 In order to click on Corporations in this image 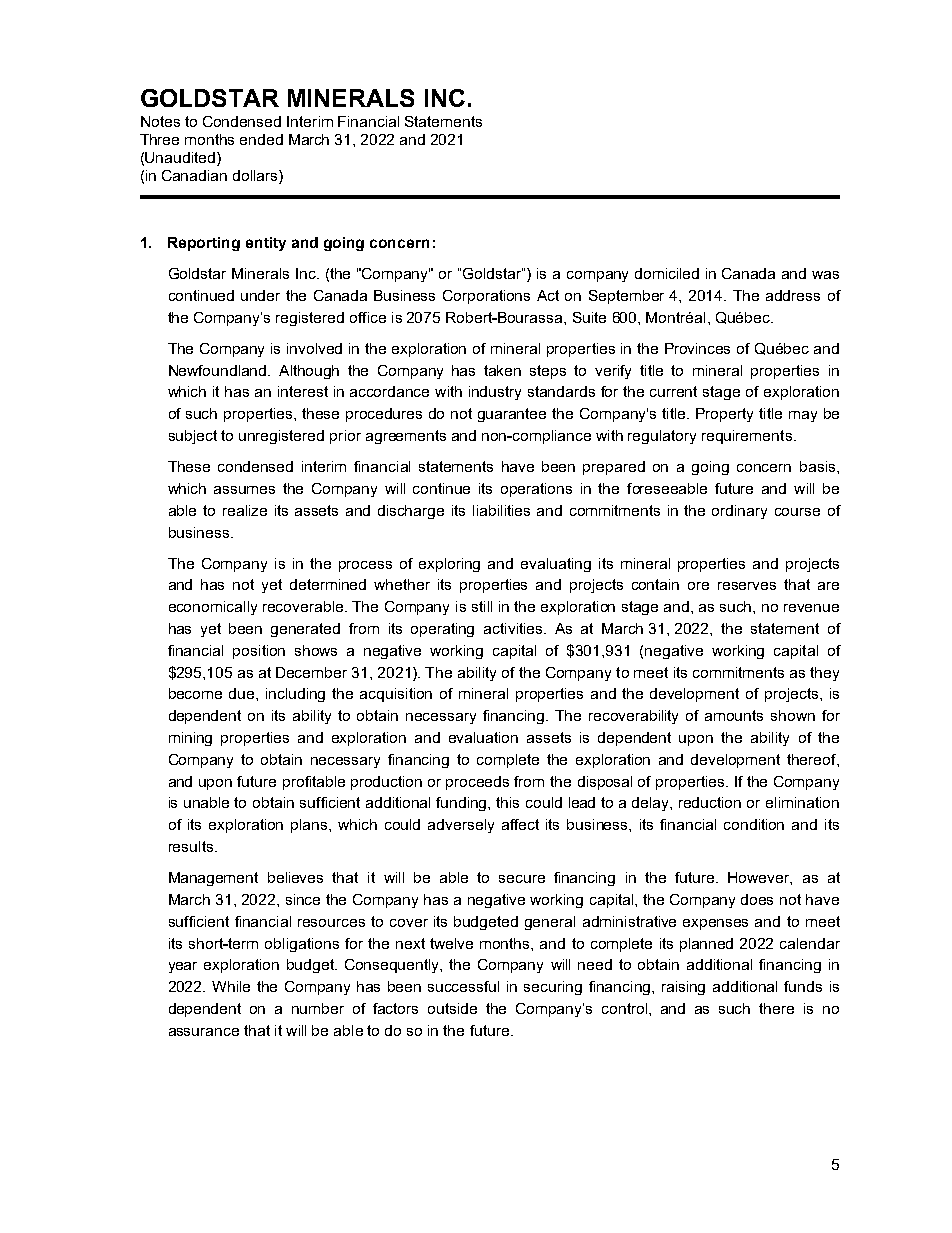, I will do `click(486, 297)`.
